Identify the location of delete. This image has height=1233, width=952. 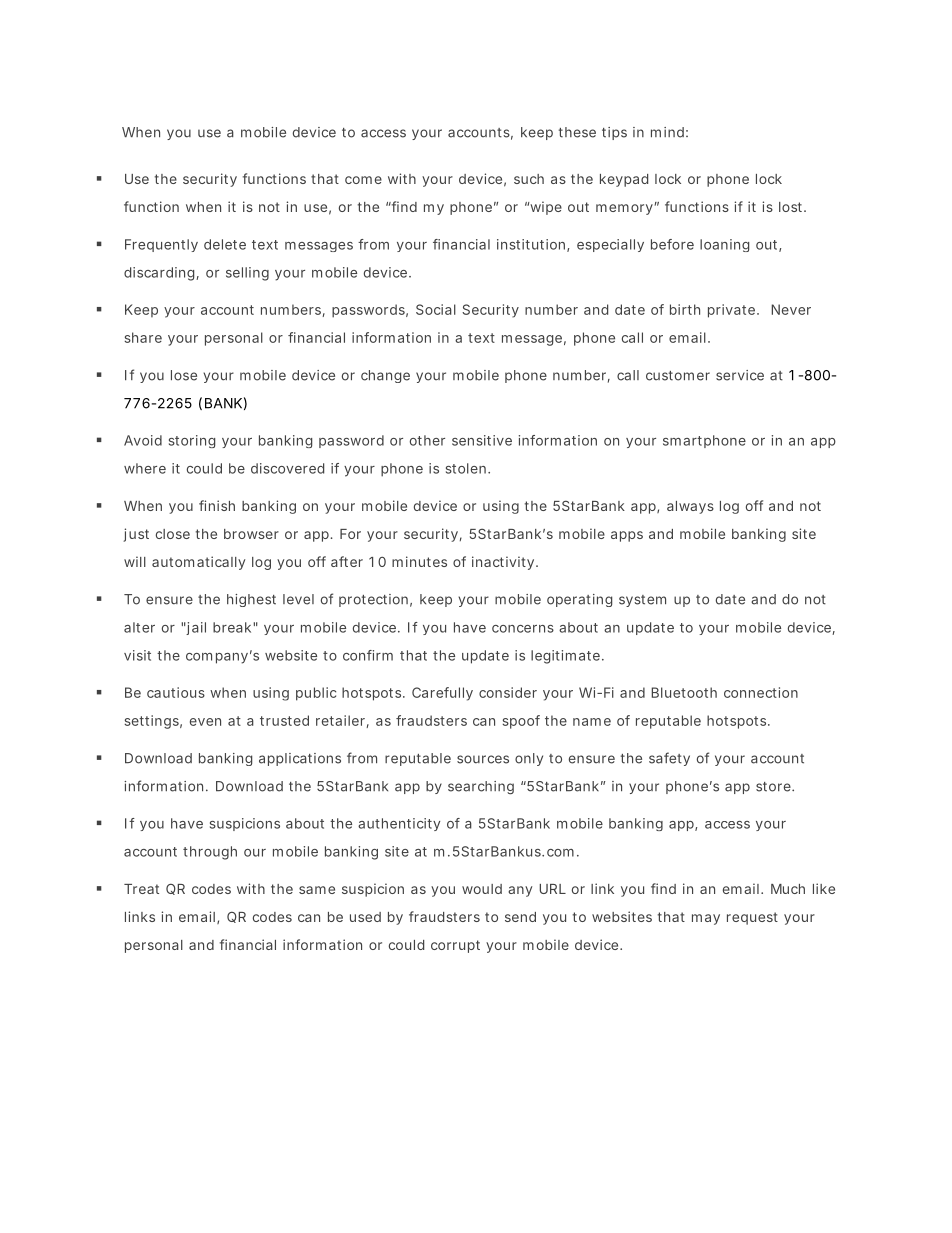
(225, 244).
